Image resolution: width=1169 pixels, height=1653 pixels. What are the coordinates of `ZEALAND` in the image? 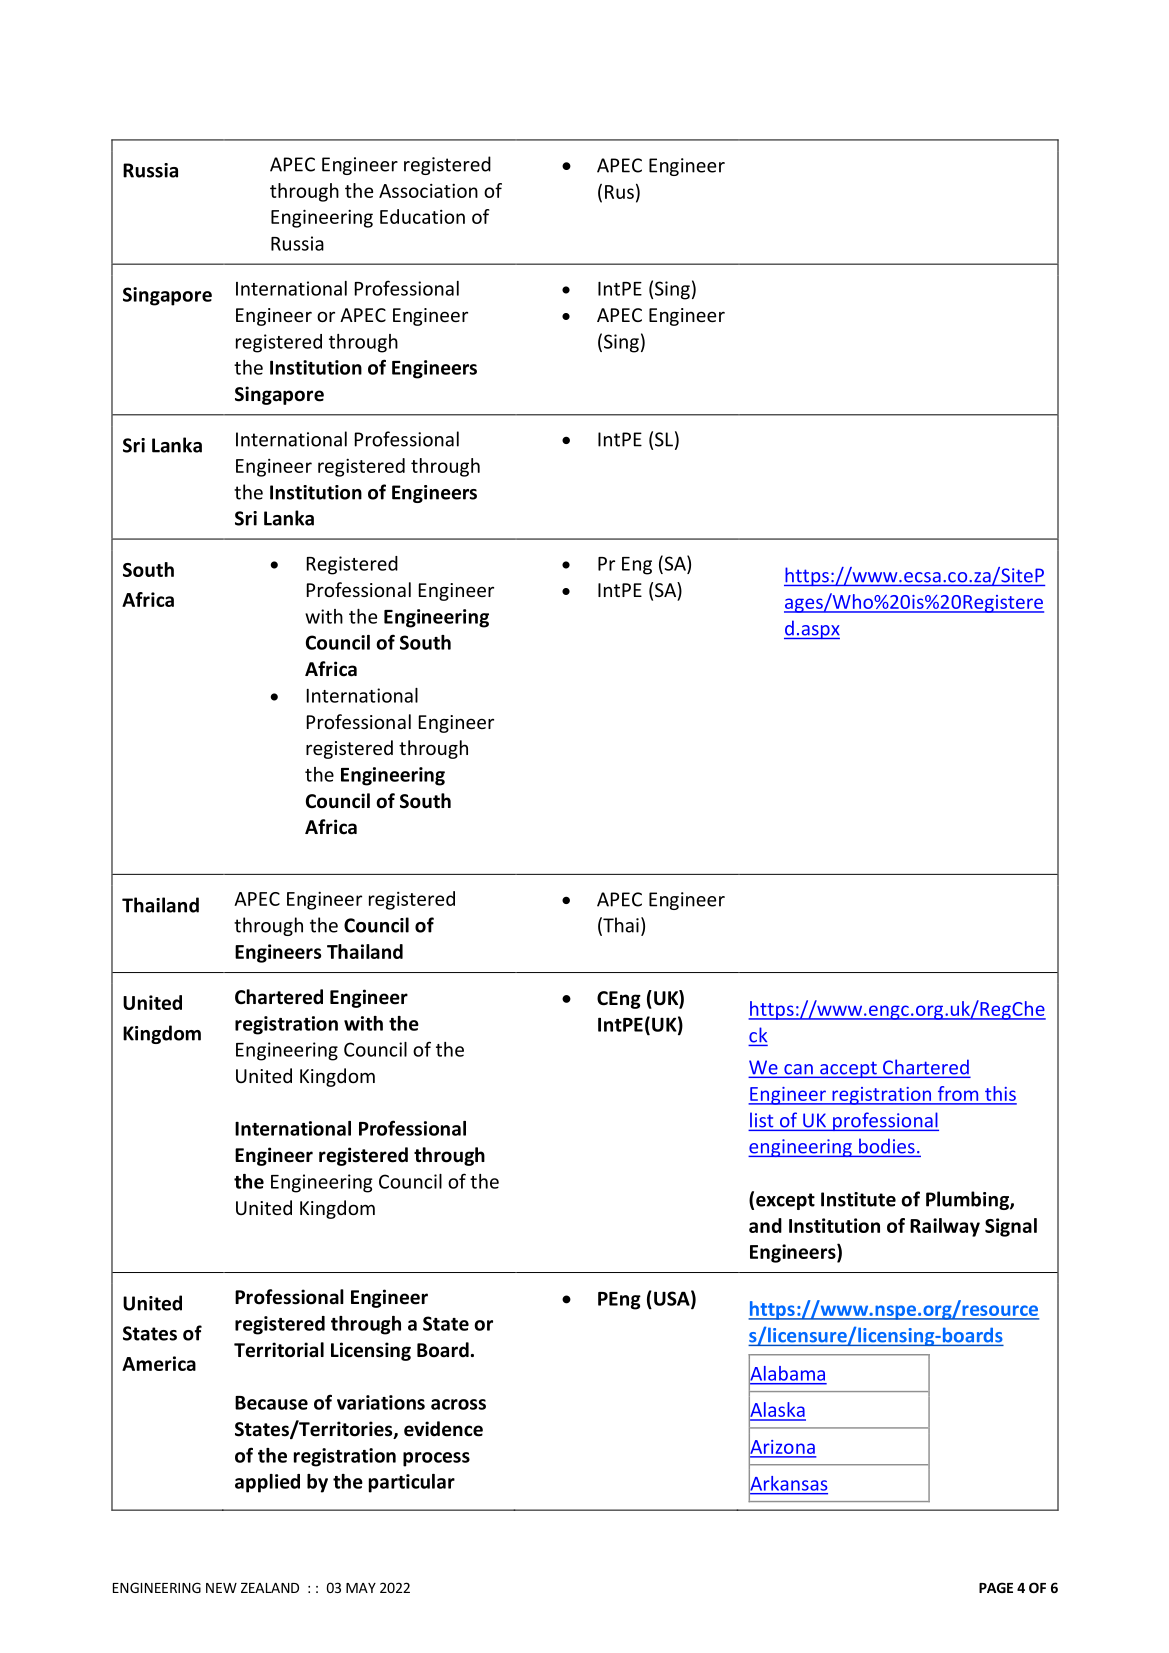 It's located at (270, 1588).
